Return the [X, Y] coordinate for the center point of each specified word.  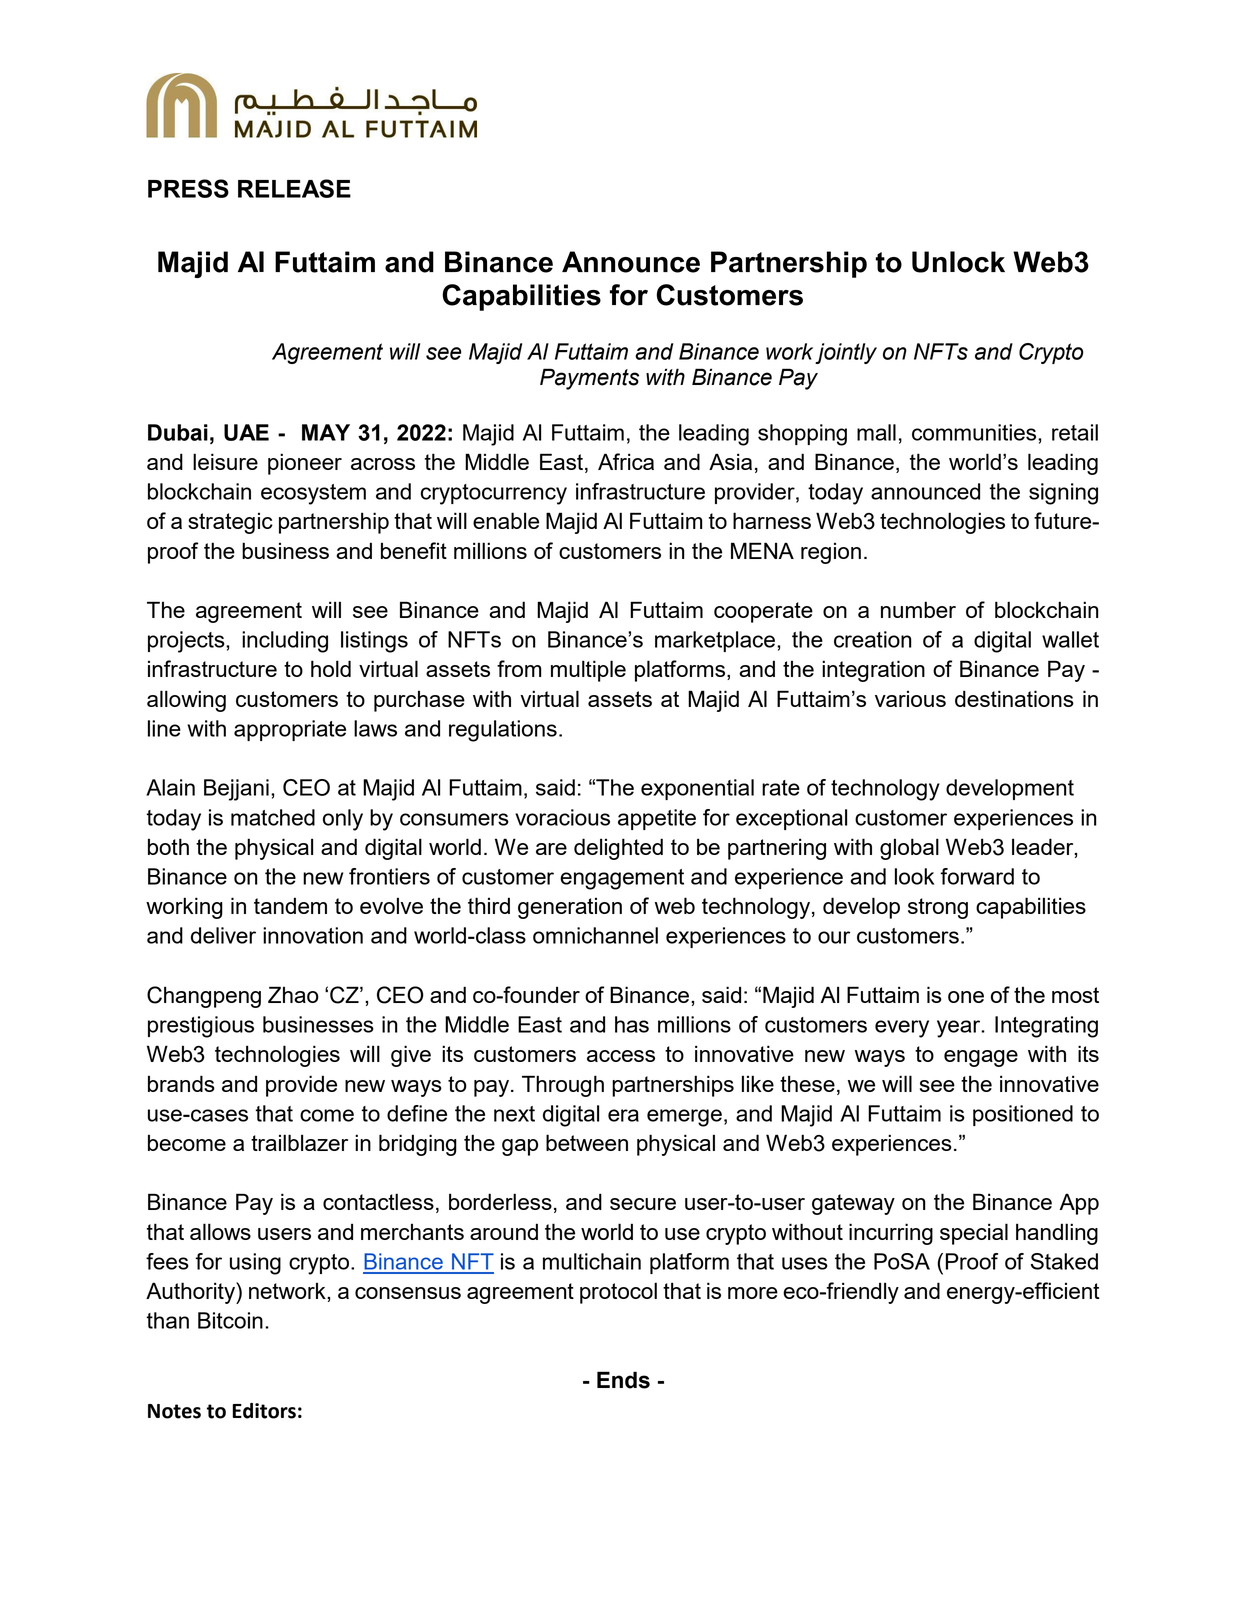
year [960, 1029]
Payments [589, 379]
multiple [588, 671]
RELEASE [294, 188]
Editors [264, 1411]
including [285, 642]
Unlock [958, 262]
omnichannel [595, 935]
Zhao [293, 994]
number [918, 609]
